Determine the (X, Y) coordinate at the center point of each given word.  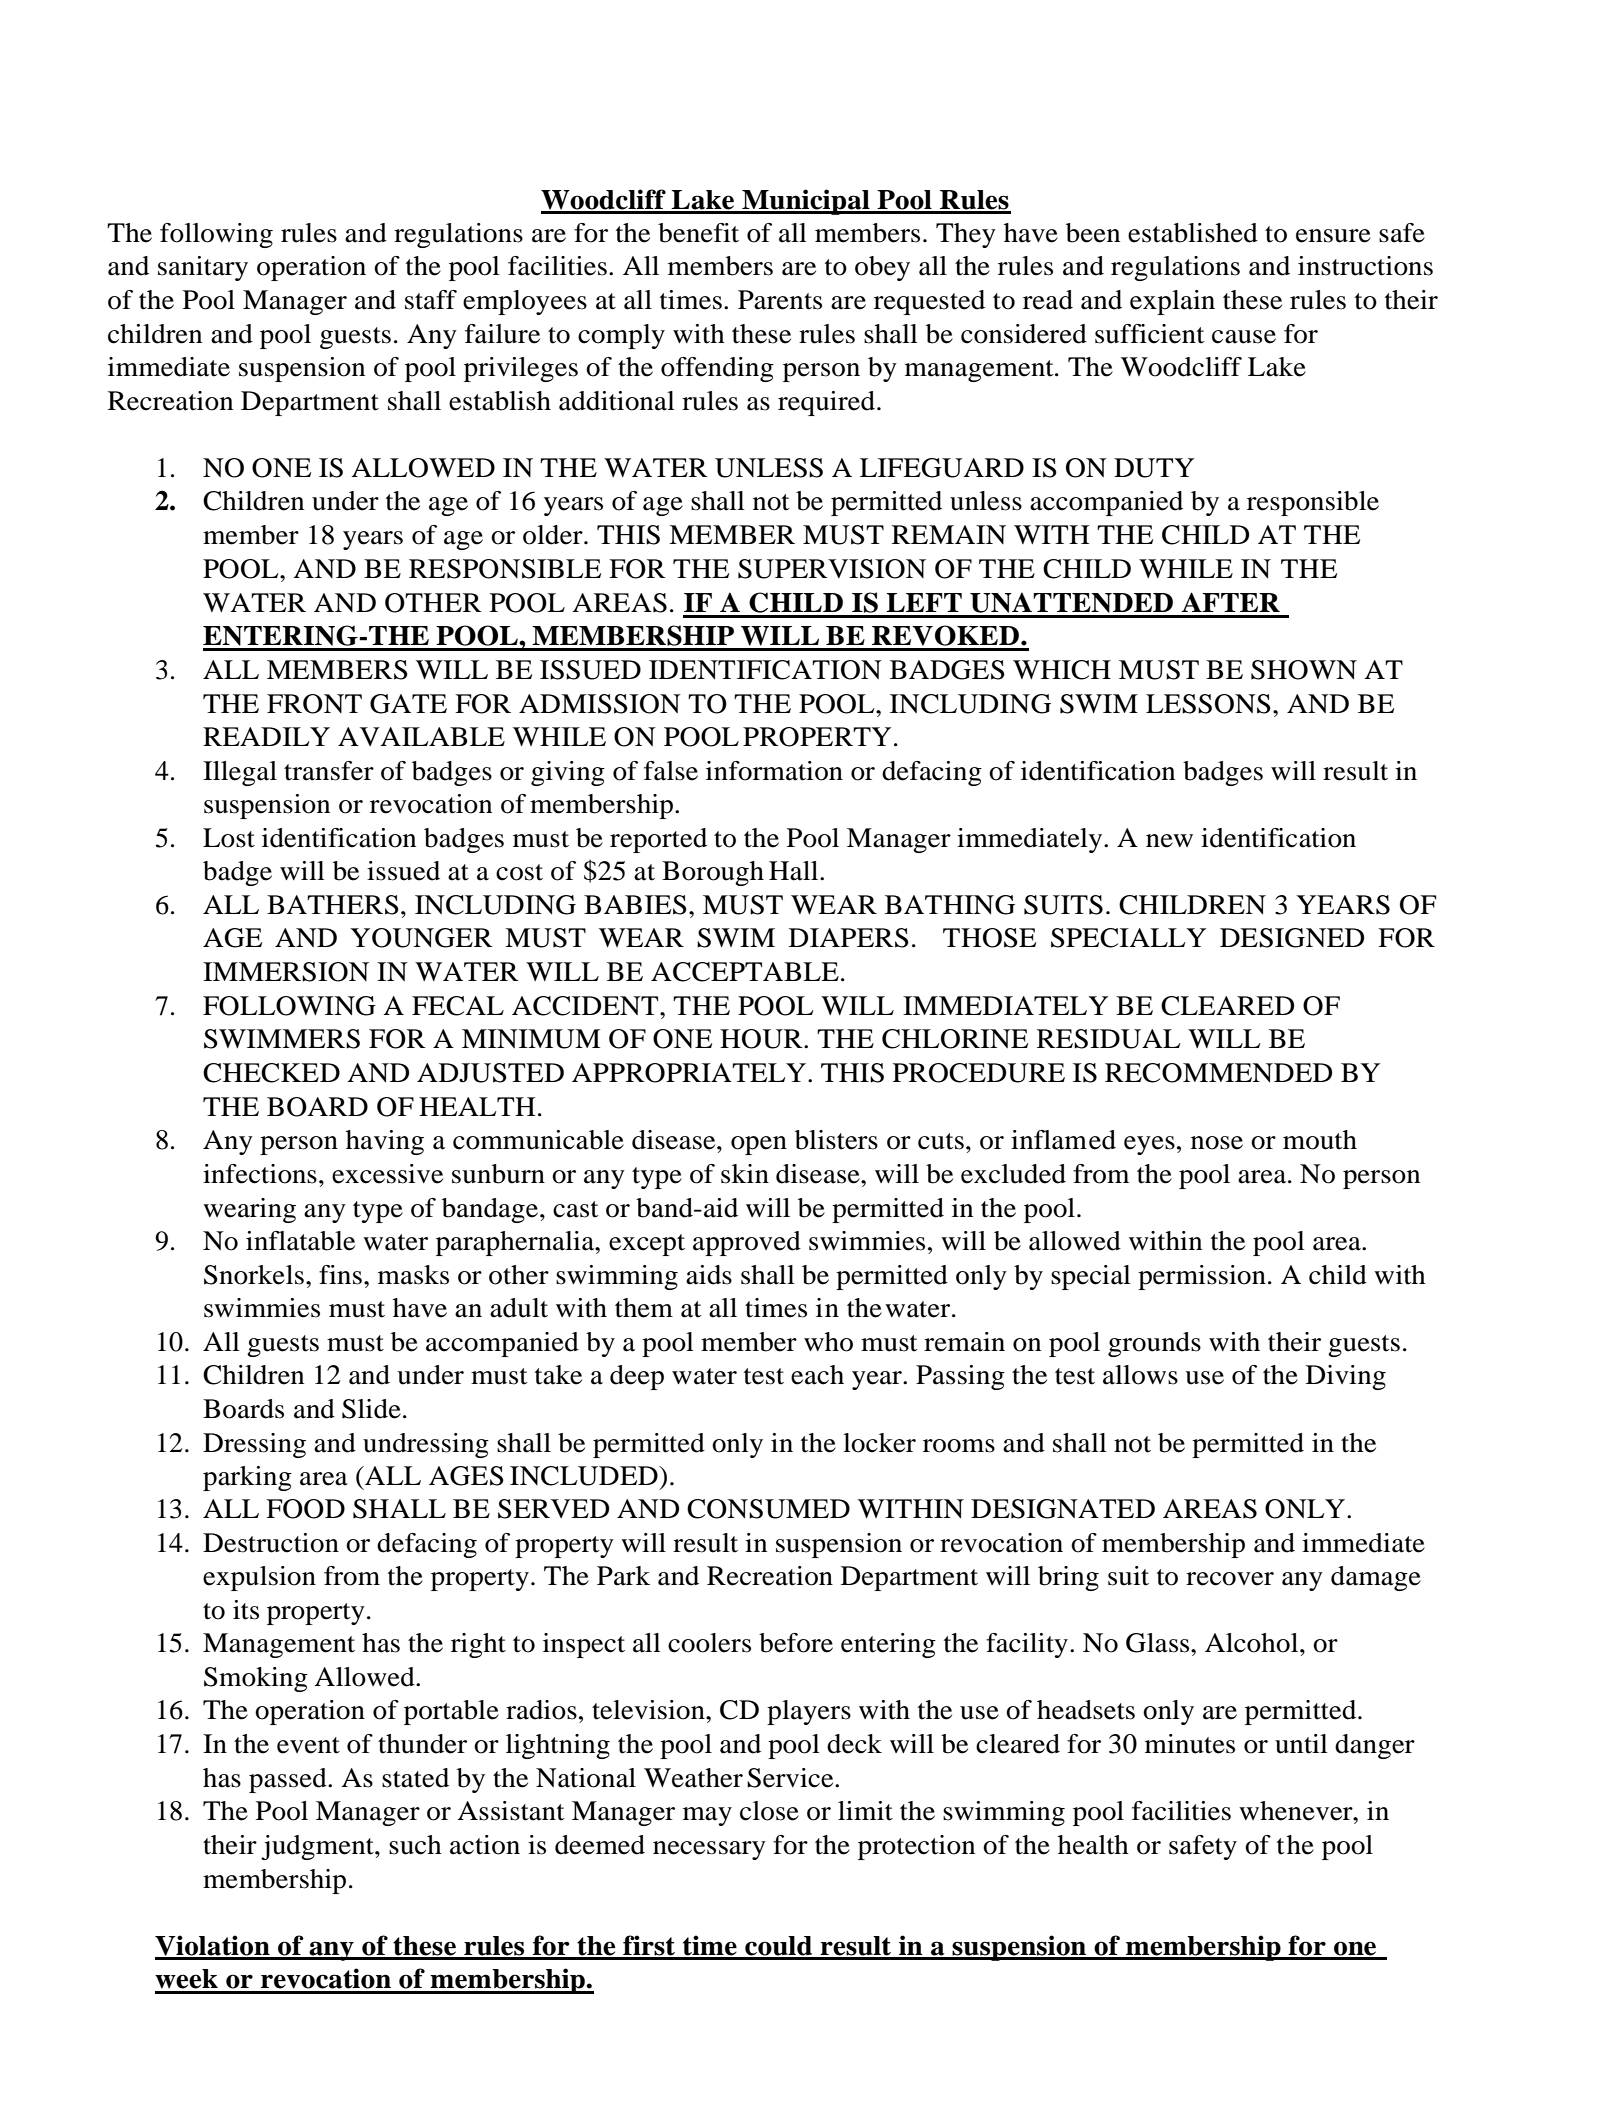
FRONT (314, 704)
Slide (371, 1409)
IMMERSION (286, 972)
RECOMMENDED (1218, 1073)
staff (431, 300)
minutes (1190, 1744)
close (769, 1811)
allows (1140, 1375)
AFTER (1231, 602)
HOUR (762, 1039)
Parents (780, 300)
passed (289, 1780)
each (817, 1375)
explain (1172, 302)
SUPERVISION (832, 569)
